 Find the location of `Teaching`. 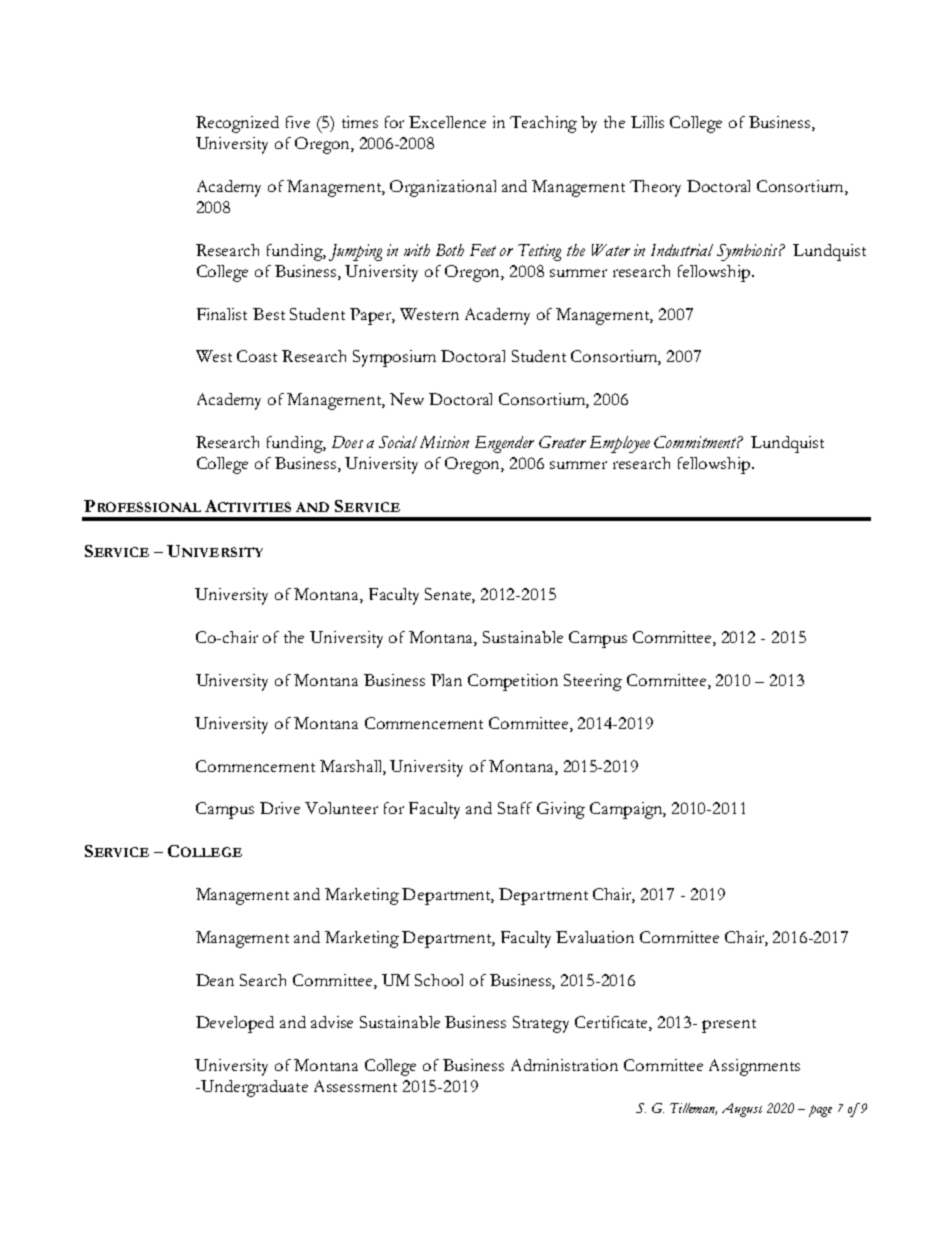

Teaching is located at coordinates (543, 124).
